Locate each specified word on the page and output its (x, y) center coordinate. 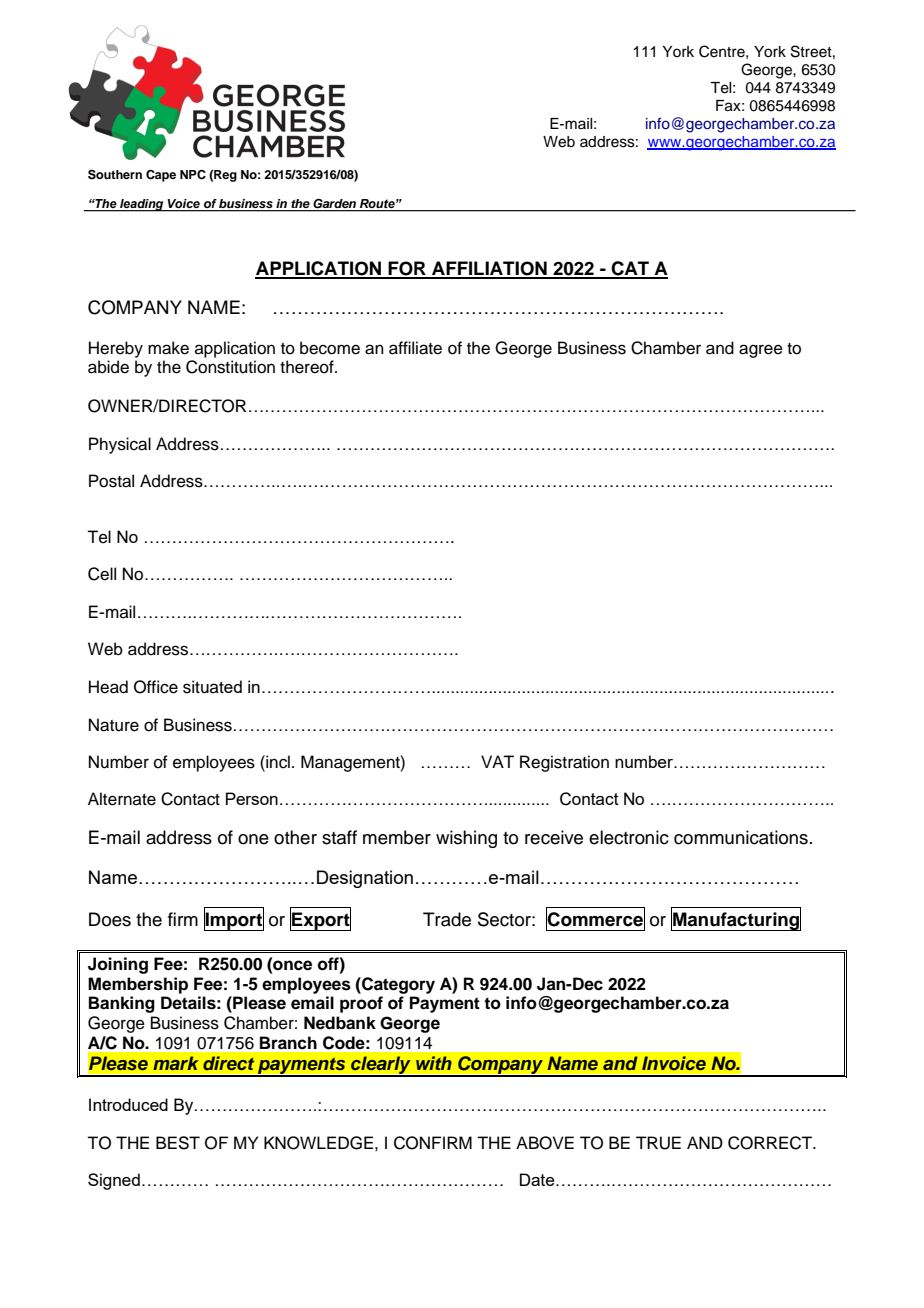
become (330, 348)
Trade (447, 919)
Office (156, 687)
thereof (308, 367)
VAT (497, 761)
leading (142, 205)
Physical (120, 445)
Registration (564, 763)
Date (538, 1179)
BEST (178, 1143)
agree (761, 351)
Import (234, 920)
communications (741, 837)
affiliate (415, 348)
